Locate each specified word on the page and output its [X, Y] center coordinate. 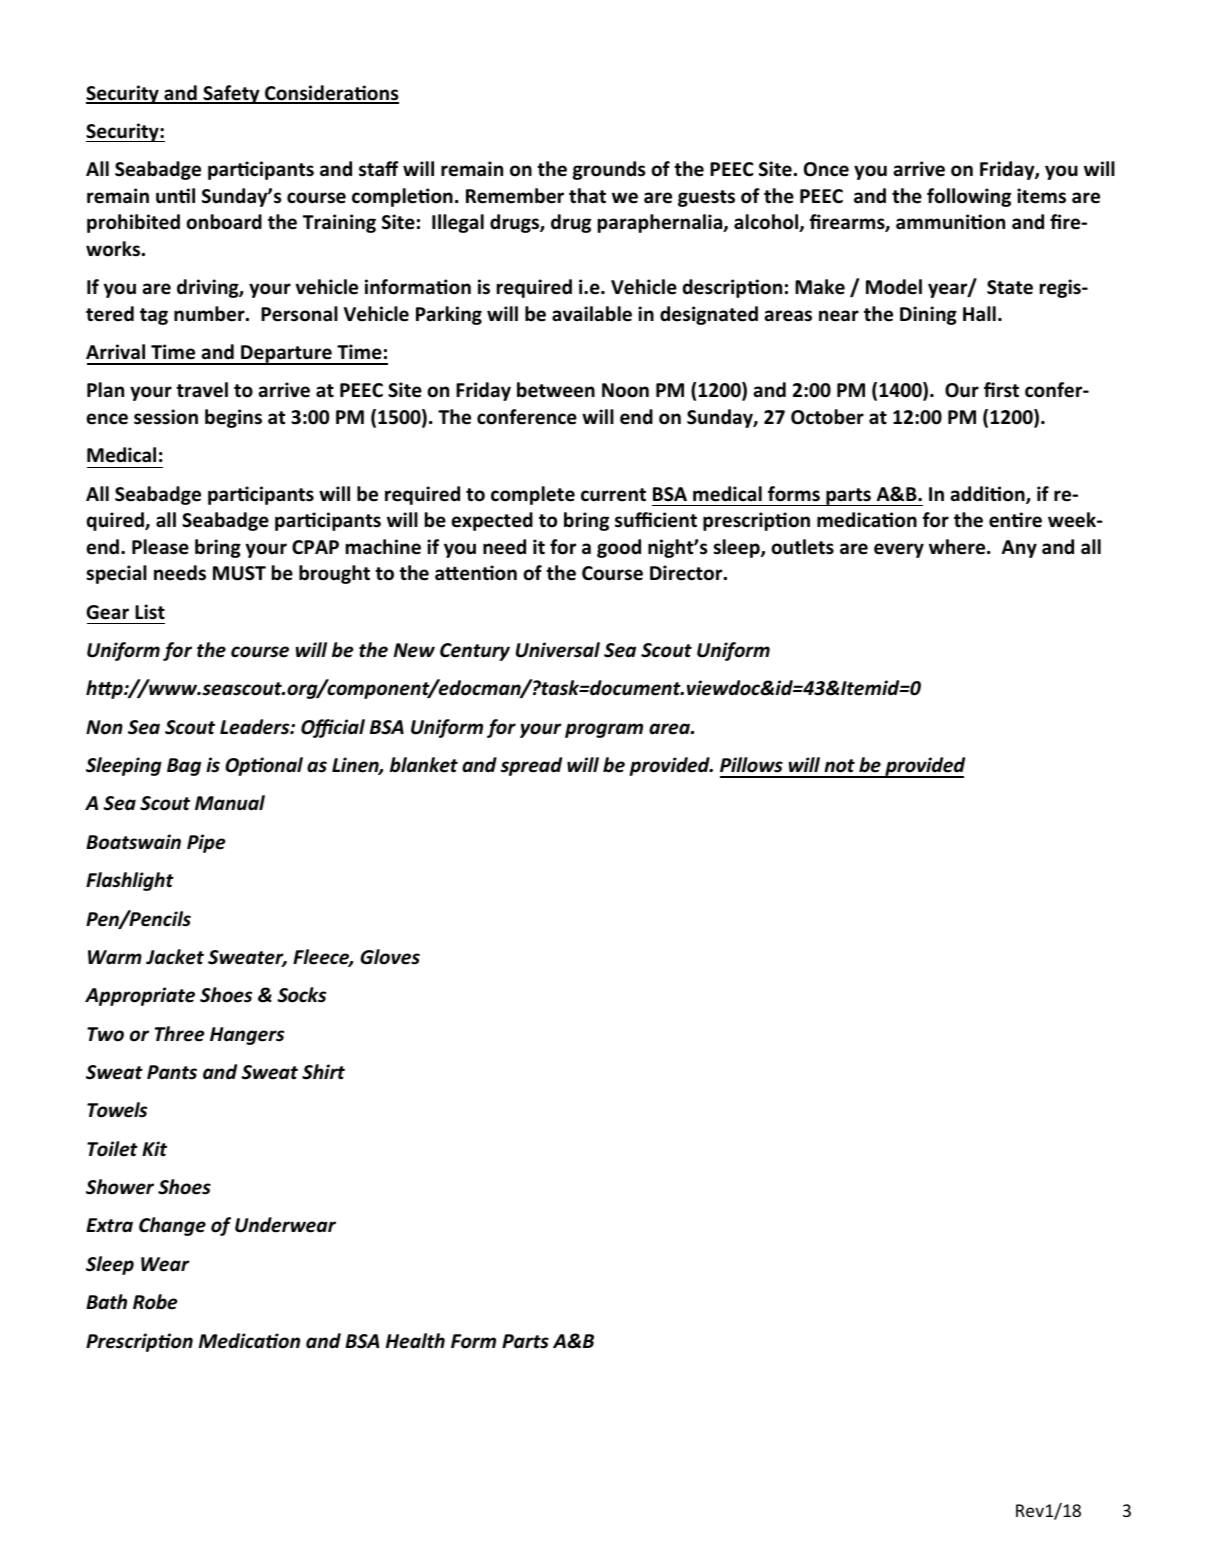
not [839, 766]
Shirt [323, 1072]
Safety [231, 94]
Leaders [256, 727]
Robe [155, 1302]
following [969, 197]
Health [415, 1341]
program [604, 730]
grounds [609, 170]
